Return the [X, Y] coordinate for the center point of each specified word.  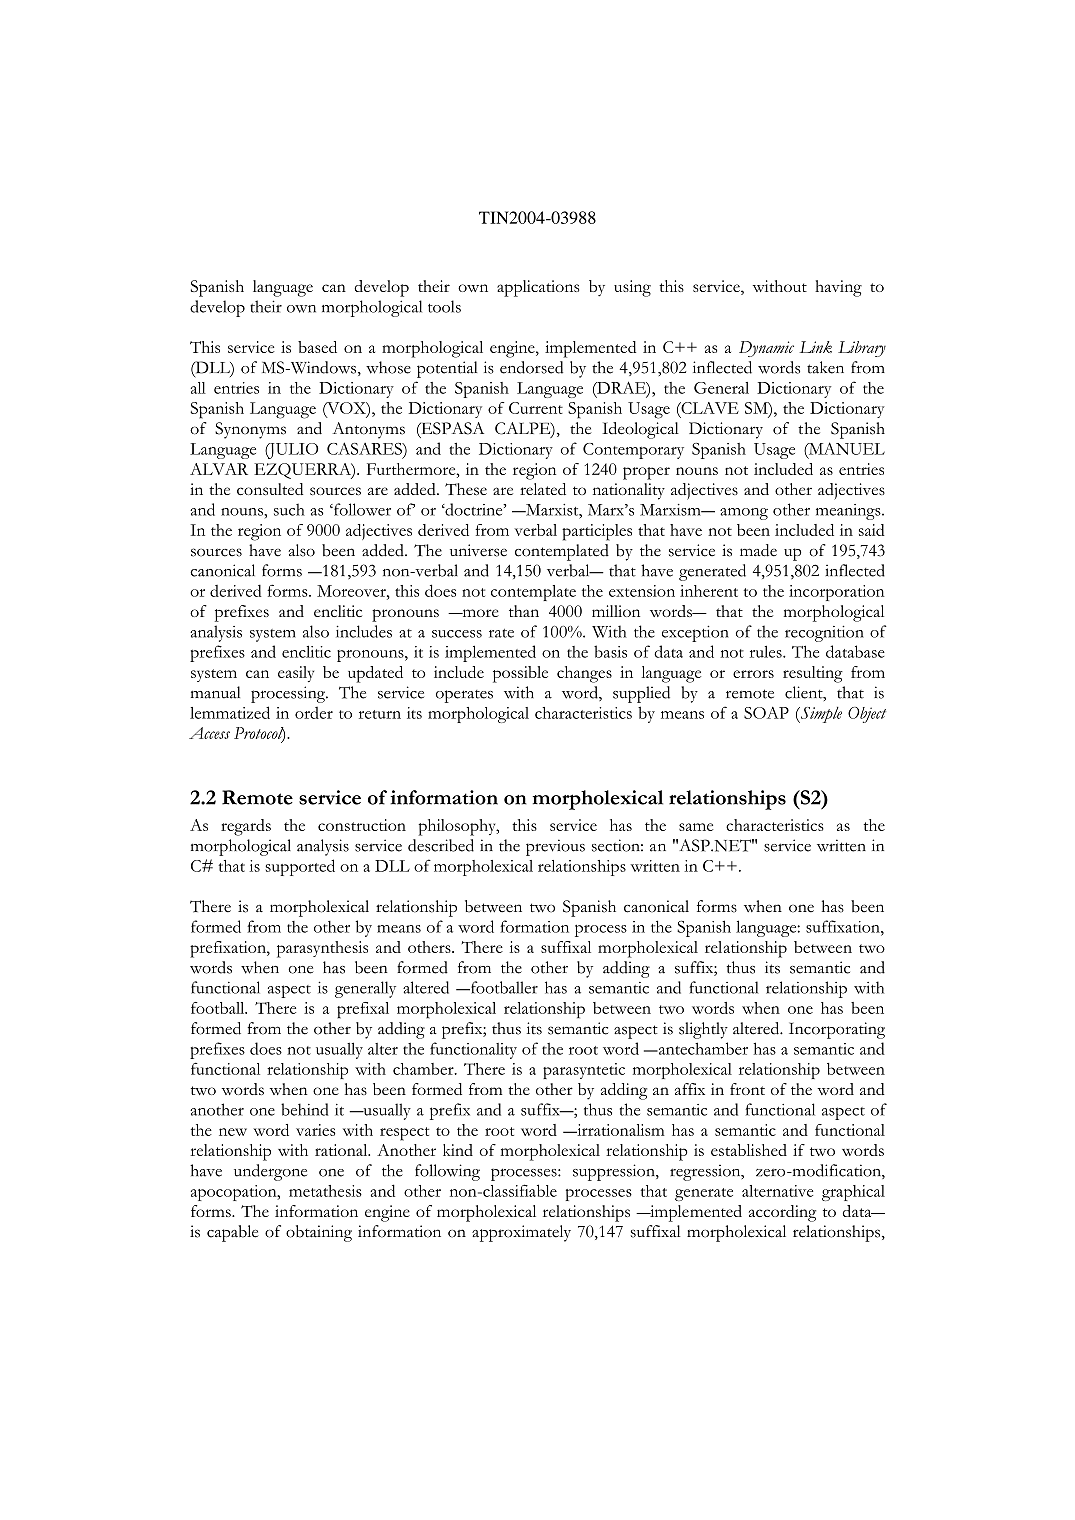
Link [815, 347]
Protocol [259, 734]
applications [538, 288]
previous [555, 847]
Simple [820, 715]
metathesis [325, 1191]
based [317, 347]
